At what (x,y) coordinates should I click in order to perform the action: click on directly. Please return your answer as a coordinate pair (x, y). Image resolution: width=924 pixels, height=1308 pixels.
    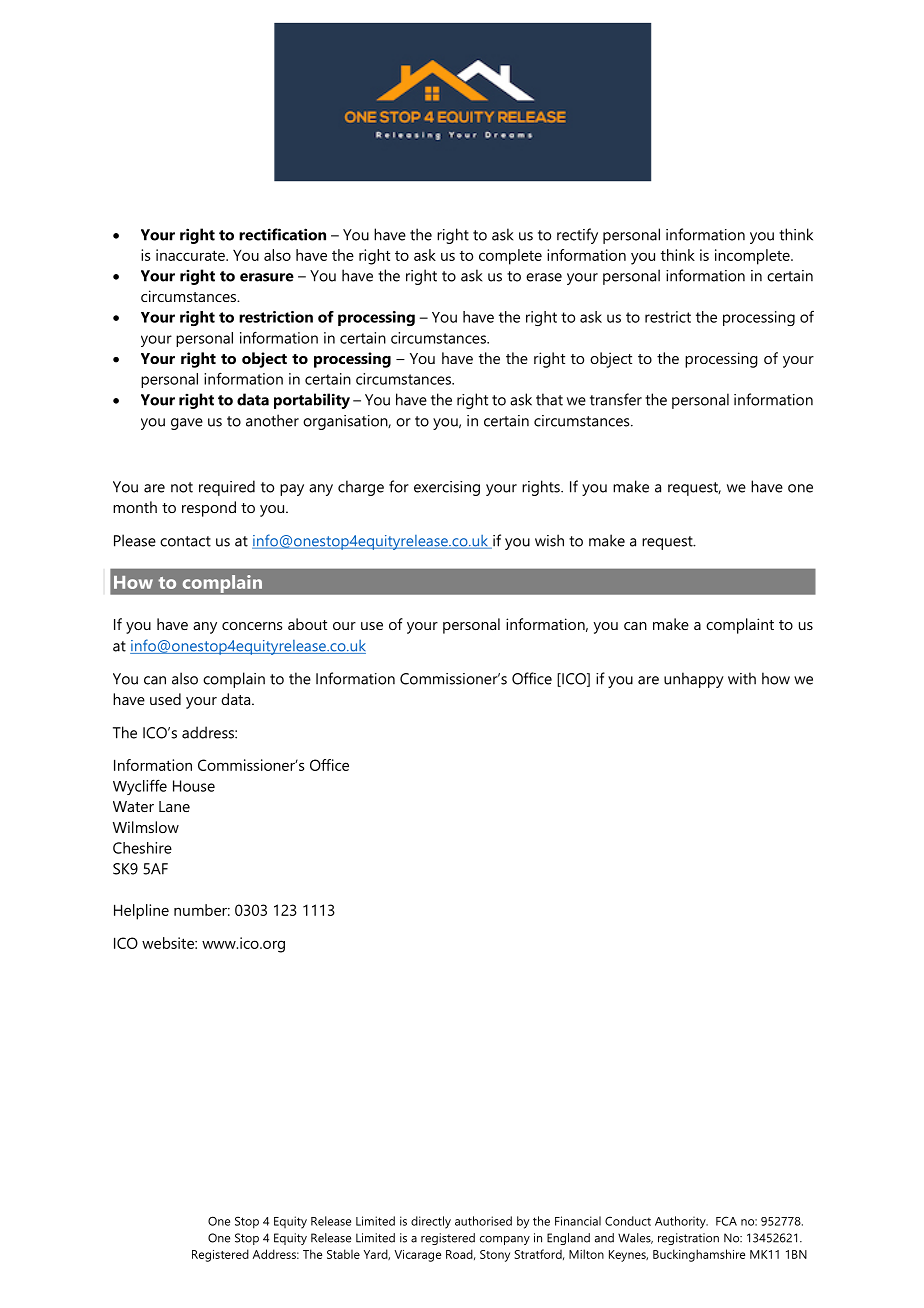
    Looking at the image, I should click on (431, 1222).
